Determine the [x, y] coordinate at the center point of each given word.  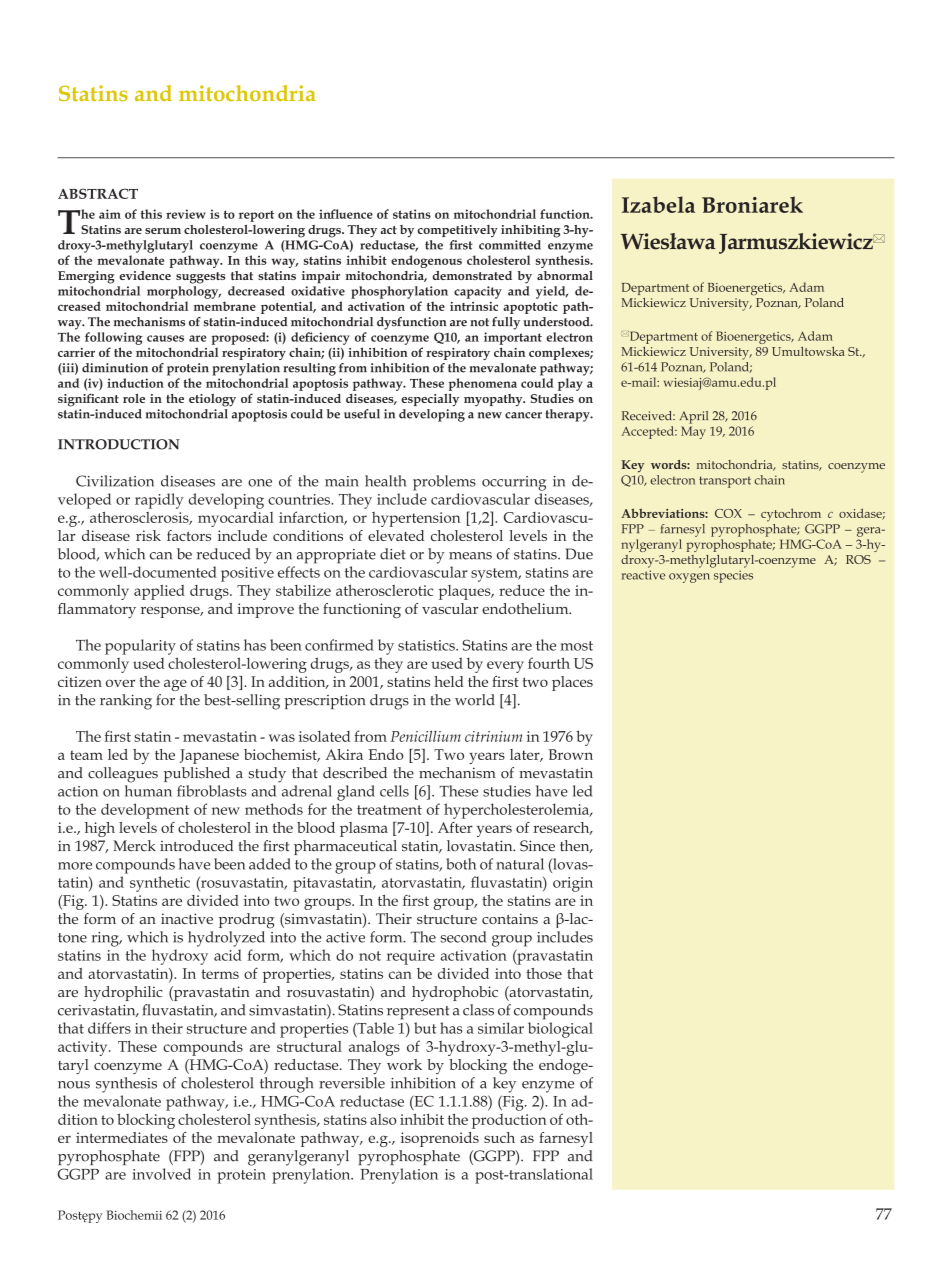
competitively [458, 231]
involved [161, 1174]
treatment [389, 810]
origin [573, 884]
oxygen [689, 578]
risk [148, 535]
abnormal [565, 275]
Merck [134, 846]
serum [163, 231]
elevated [396, 535]
